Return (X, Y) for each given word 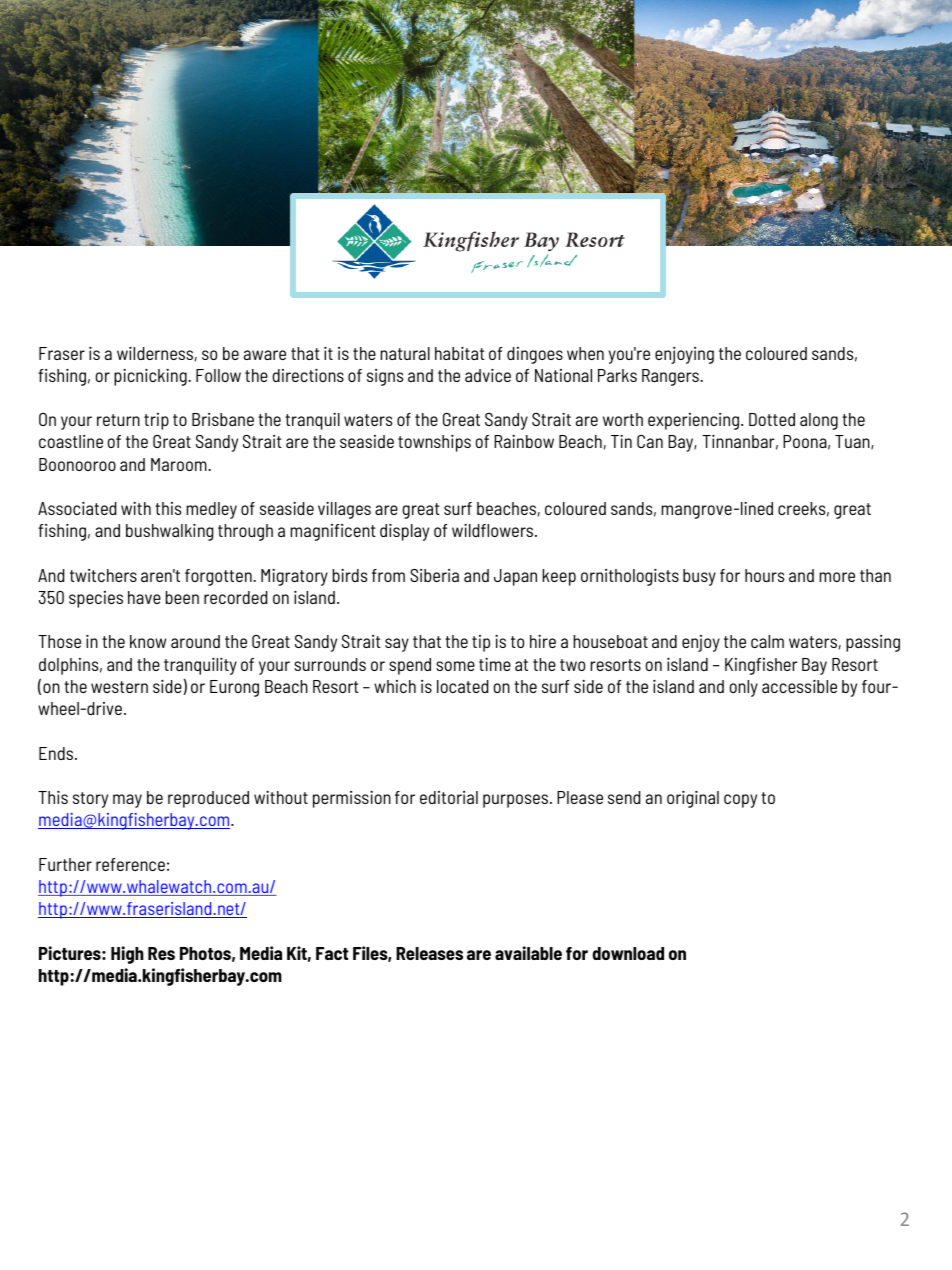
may (127, 801)
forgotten (219, 577)
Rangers (671, 377)
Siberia (434, 575)
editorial (449, 797)
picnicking (151, 377)
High (127, 955)
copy (740, 801)
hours (764, 575)
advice (488, 375)
